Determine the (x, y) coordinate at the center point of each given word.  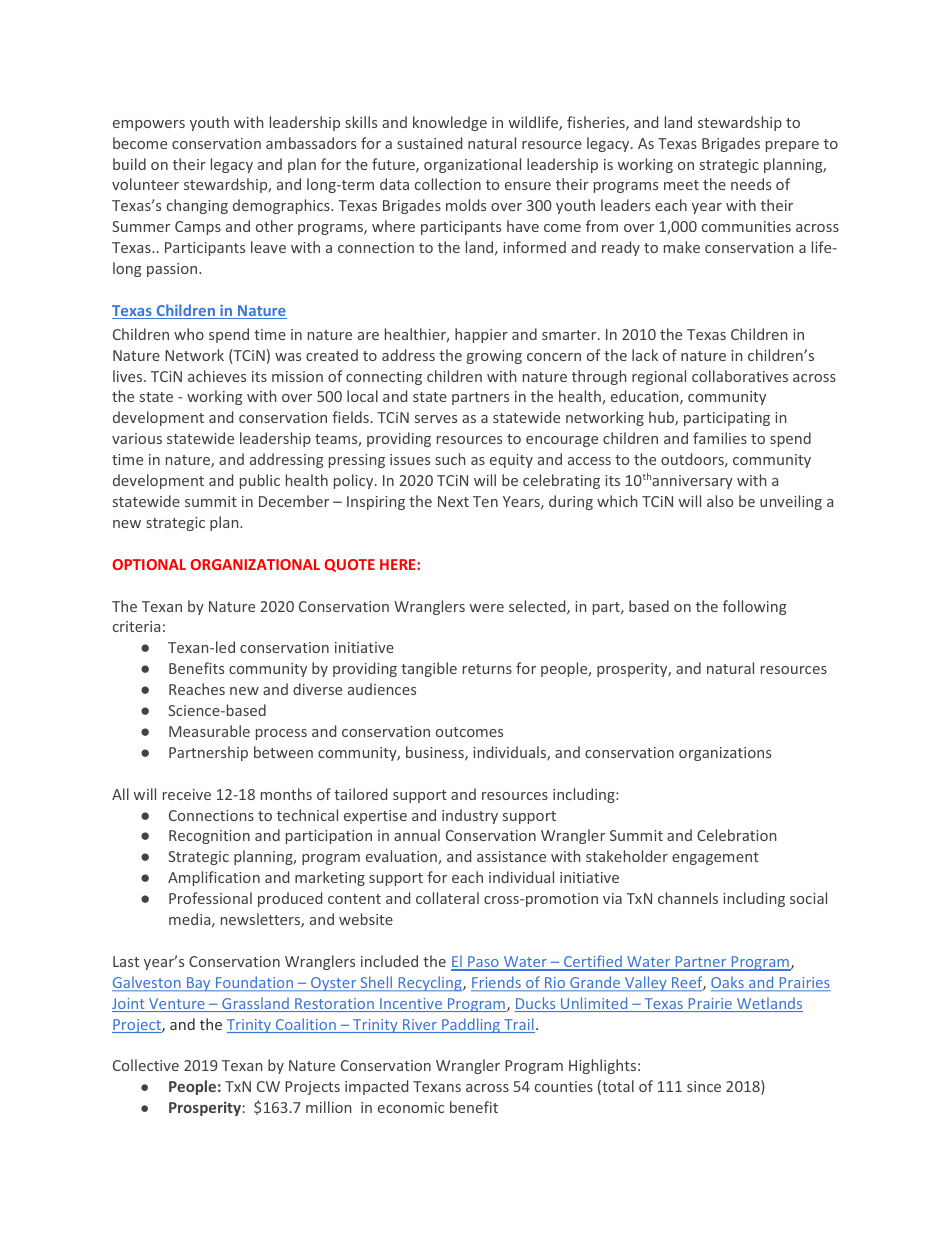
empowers (149, 125)
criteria (136, 626)
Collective (146, 1065)
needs (751, 184)
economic (411, 1107)
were (487, 608)
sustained (429, 143)
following (755, 607)
